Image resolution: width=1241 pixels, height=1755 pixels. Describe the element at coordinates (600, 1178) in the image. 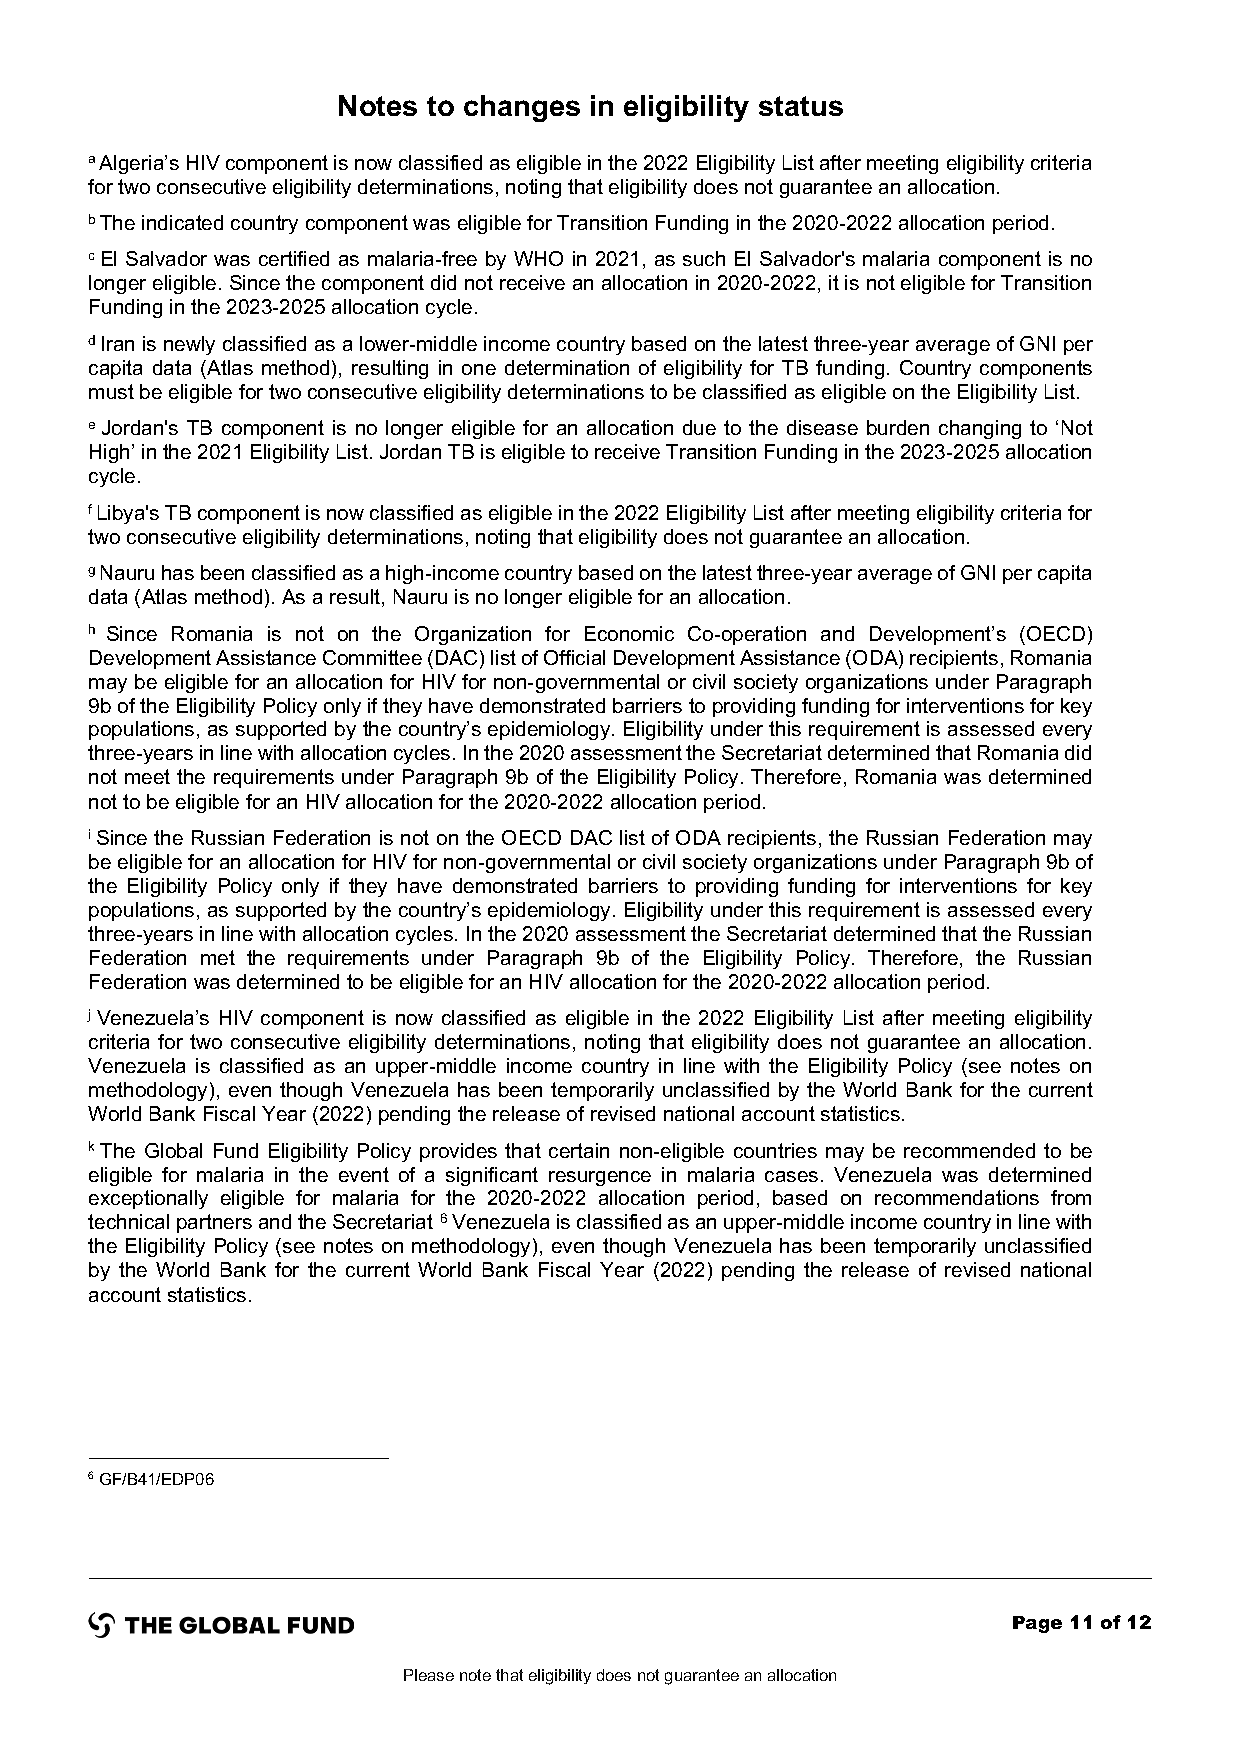

I see `resurgence` at that location.
